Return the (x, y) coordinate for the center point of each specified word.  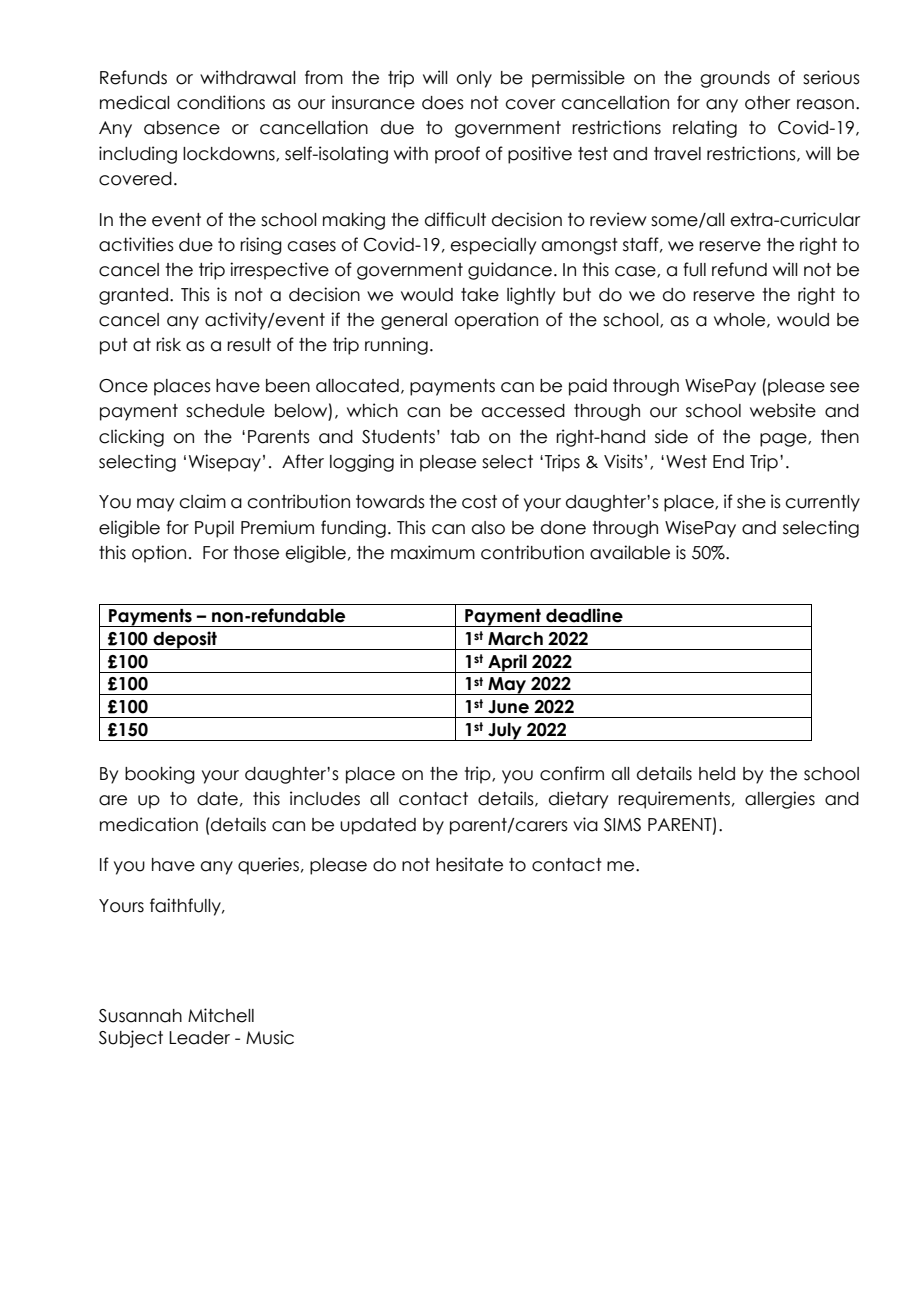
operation (496, 321)
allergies (780, 800)
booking (160, 775)
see (844, 387)
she (751, 502)
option (159, 554)
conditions (221, 102)
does (443, 103)
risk (168, 344)
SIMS (622, 825)
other (768, 103)
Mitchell (221, 1015)
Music (270, 1037)
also (488, 528)
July (505, 732)
